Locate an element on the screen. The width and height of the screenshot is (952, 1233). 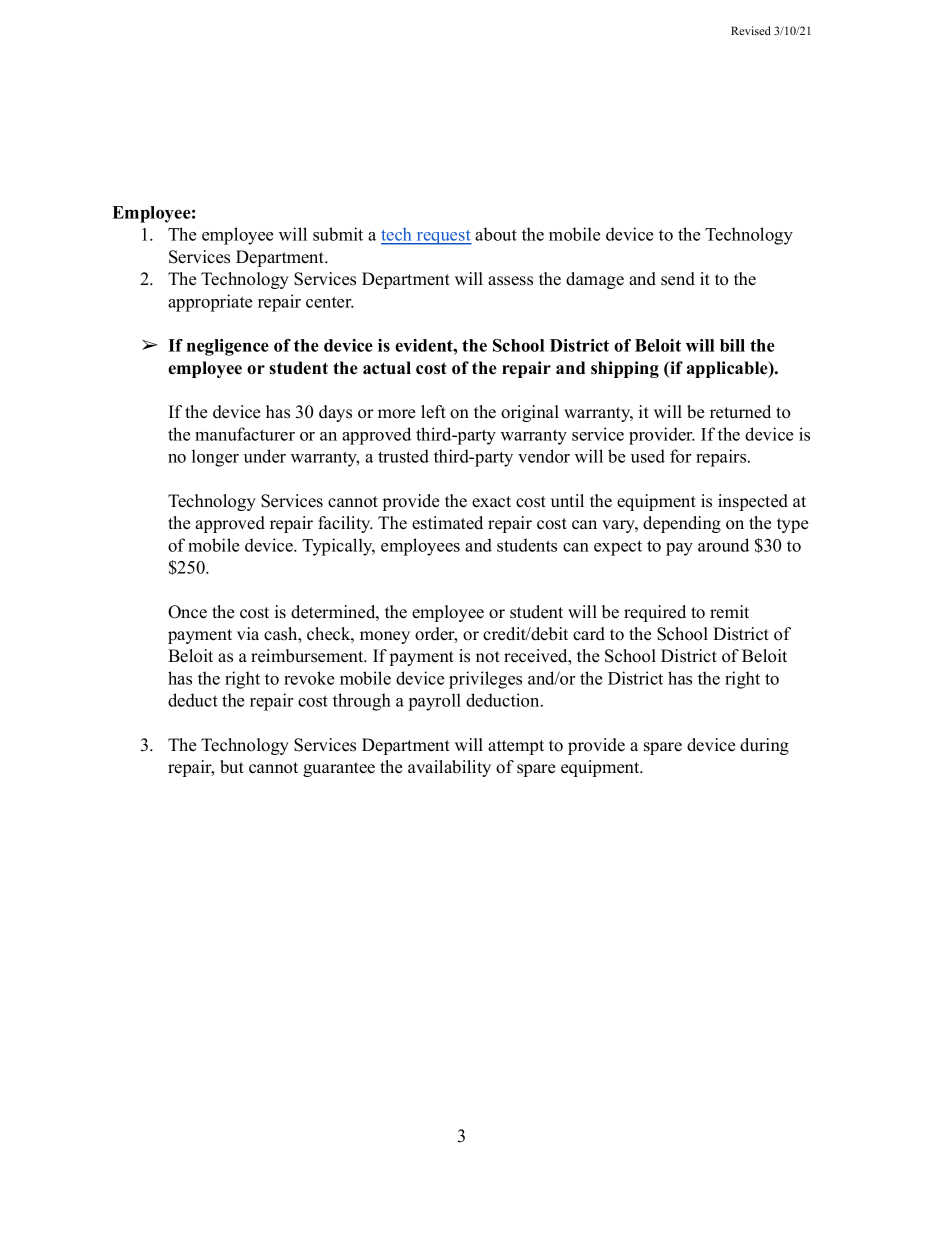
but is located at coordinates (232, 767).
